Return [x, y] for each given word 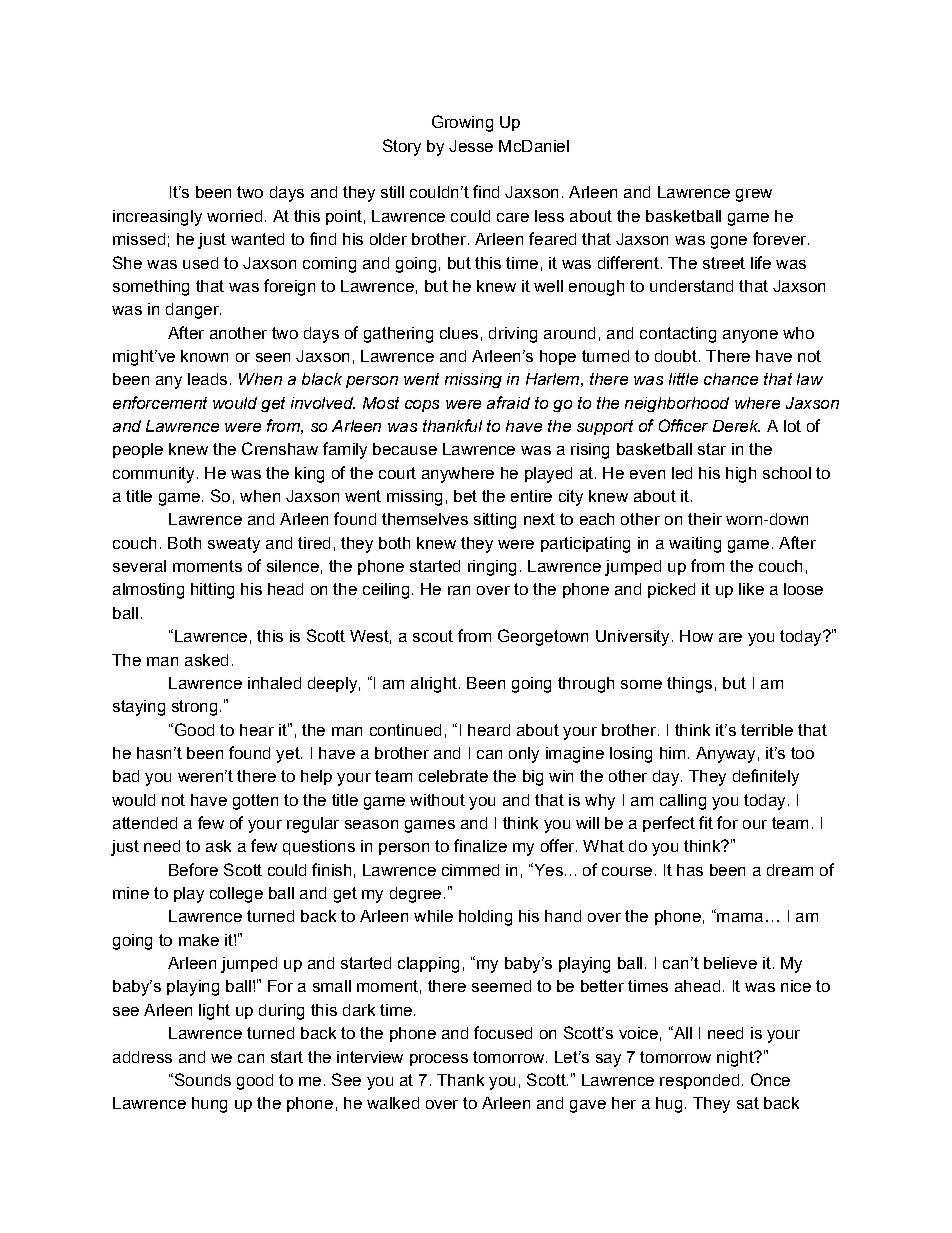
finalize [480, 845]
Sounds [201, 1079]
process [439, 1060]
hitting [212, 591]
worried [234, 216]
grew [754, 195]
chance [731, 379]
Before [193, 869]
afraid [508, 402]
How [696, 636]
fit [706, 822]
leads [207, 379]
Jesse [471, 146]
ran [459, 590]
